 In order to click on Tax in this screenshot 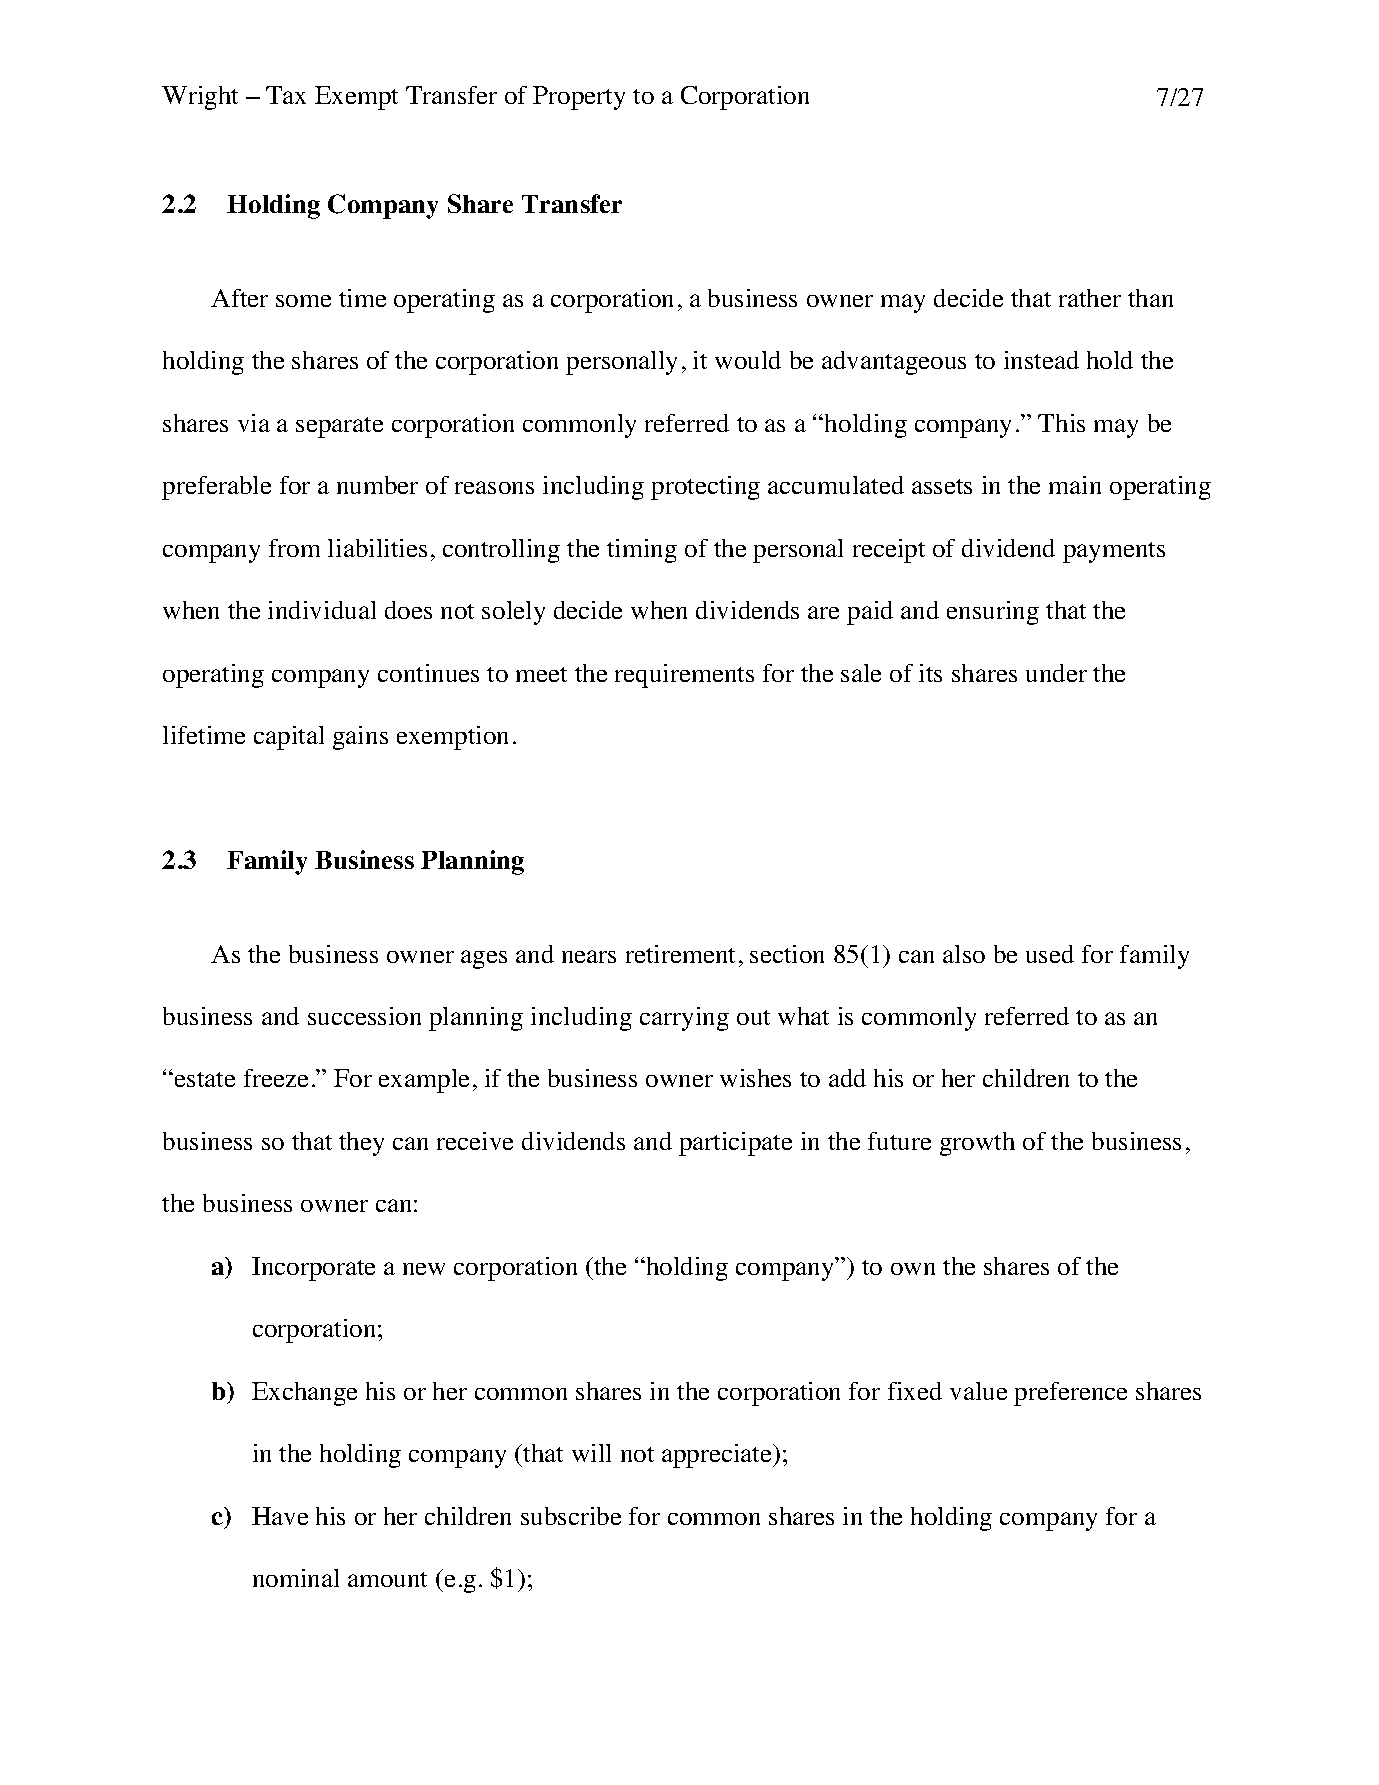, I will do `click(286, 95)`.
